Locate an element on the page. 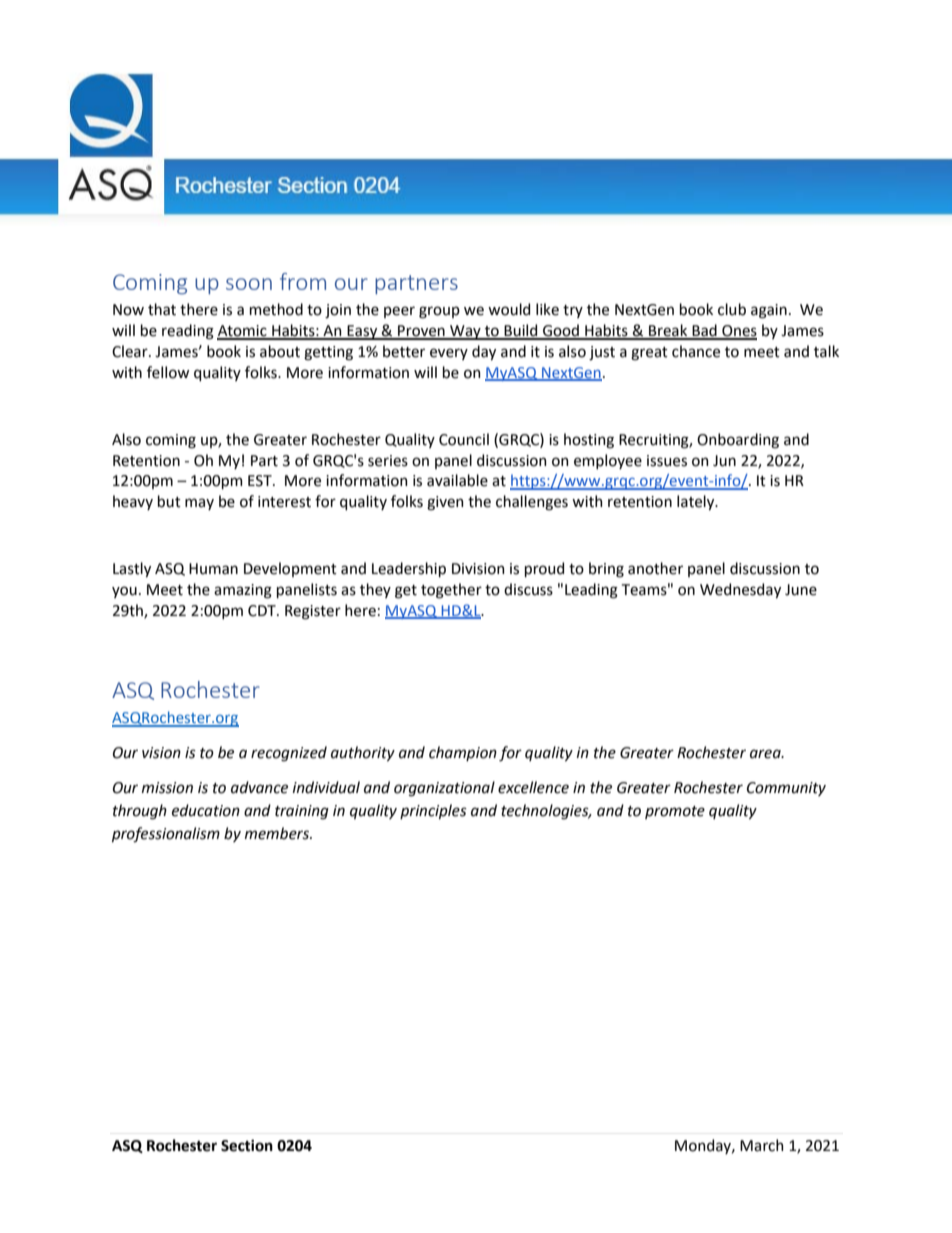 This page has width=952, height=1233. club is located at coordinates (732, 309).
